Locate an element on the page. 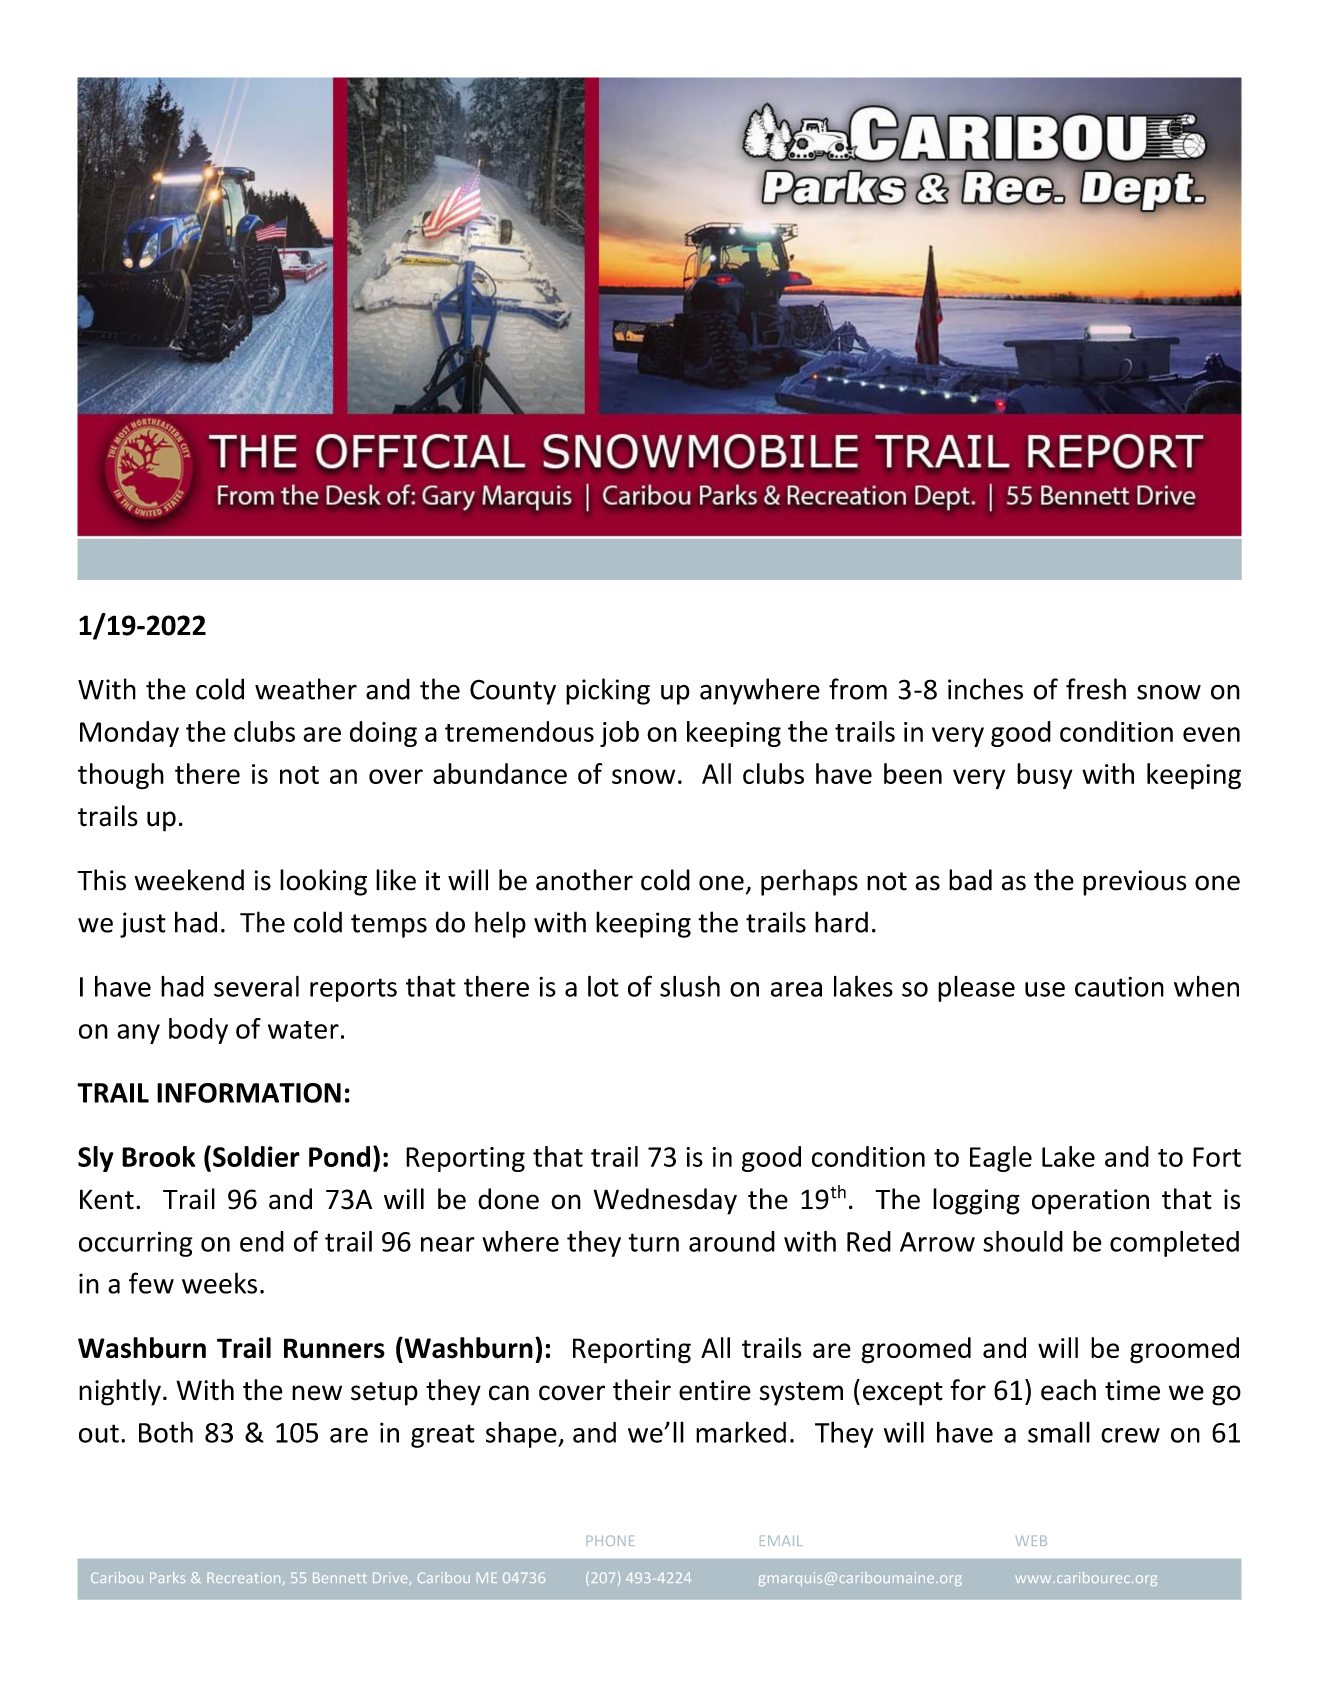 The width and height of the image is (1319, 1707). Soldier is located at coordinates (256, 1156).
